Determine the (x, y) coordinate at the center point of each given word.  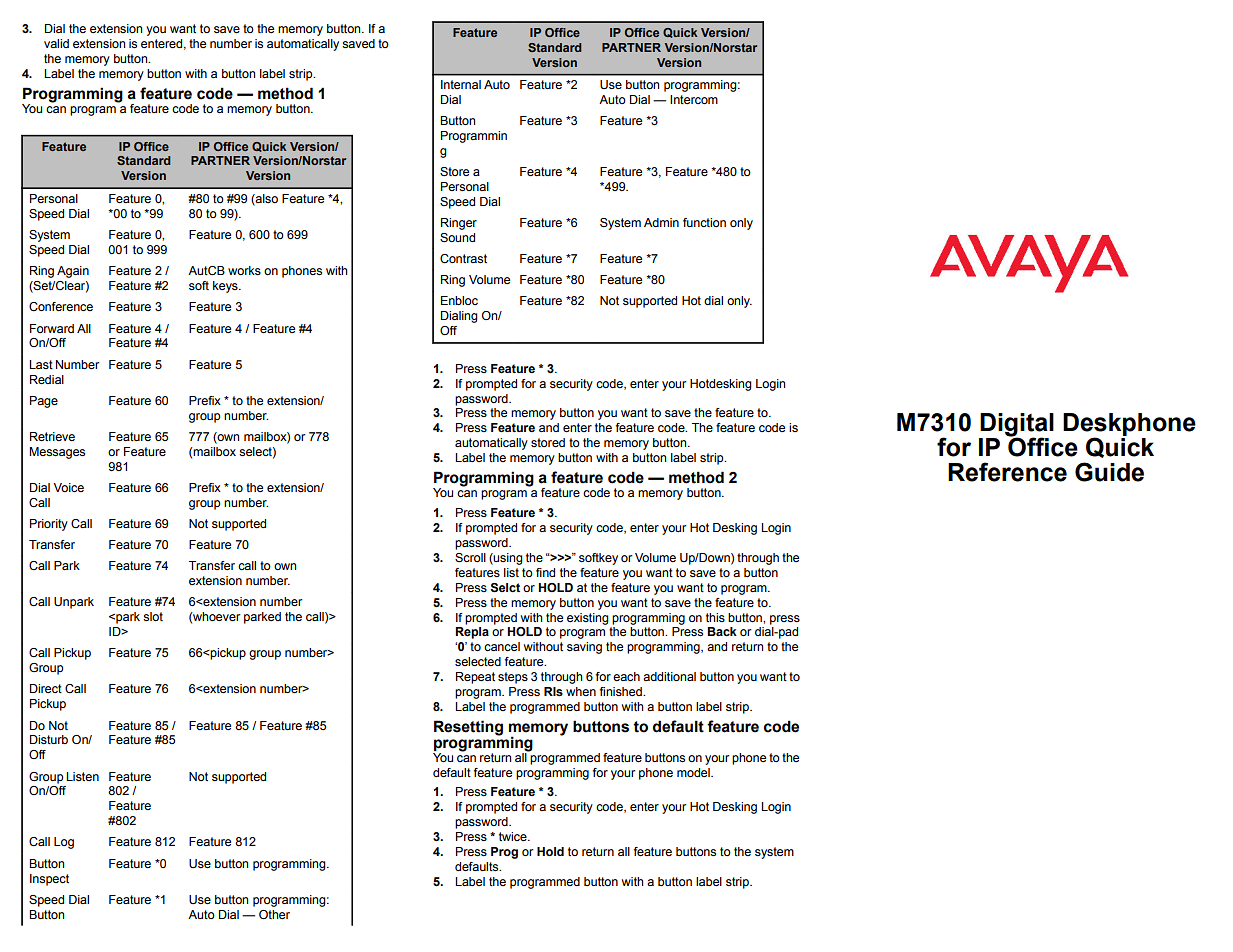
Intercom (694, 99)
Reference (1007, 472)
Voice (68, 487)
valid (56, 43)
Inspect (49, 880)
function (704, 222)
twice (514, 836)
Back (722, 631)
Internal (461, 84)
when (581, 691)
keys (226, 287)
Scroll (470, 557)
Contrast (463, 258)
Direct (46, 688)
